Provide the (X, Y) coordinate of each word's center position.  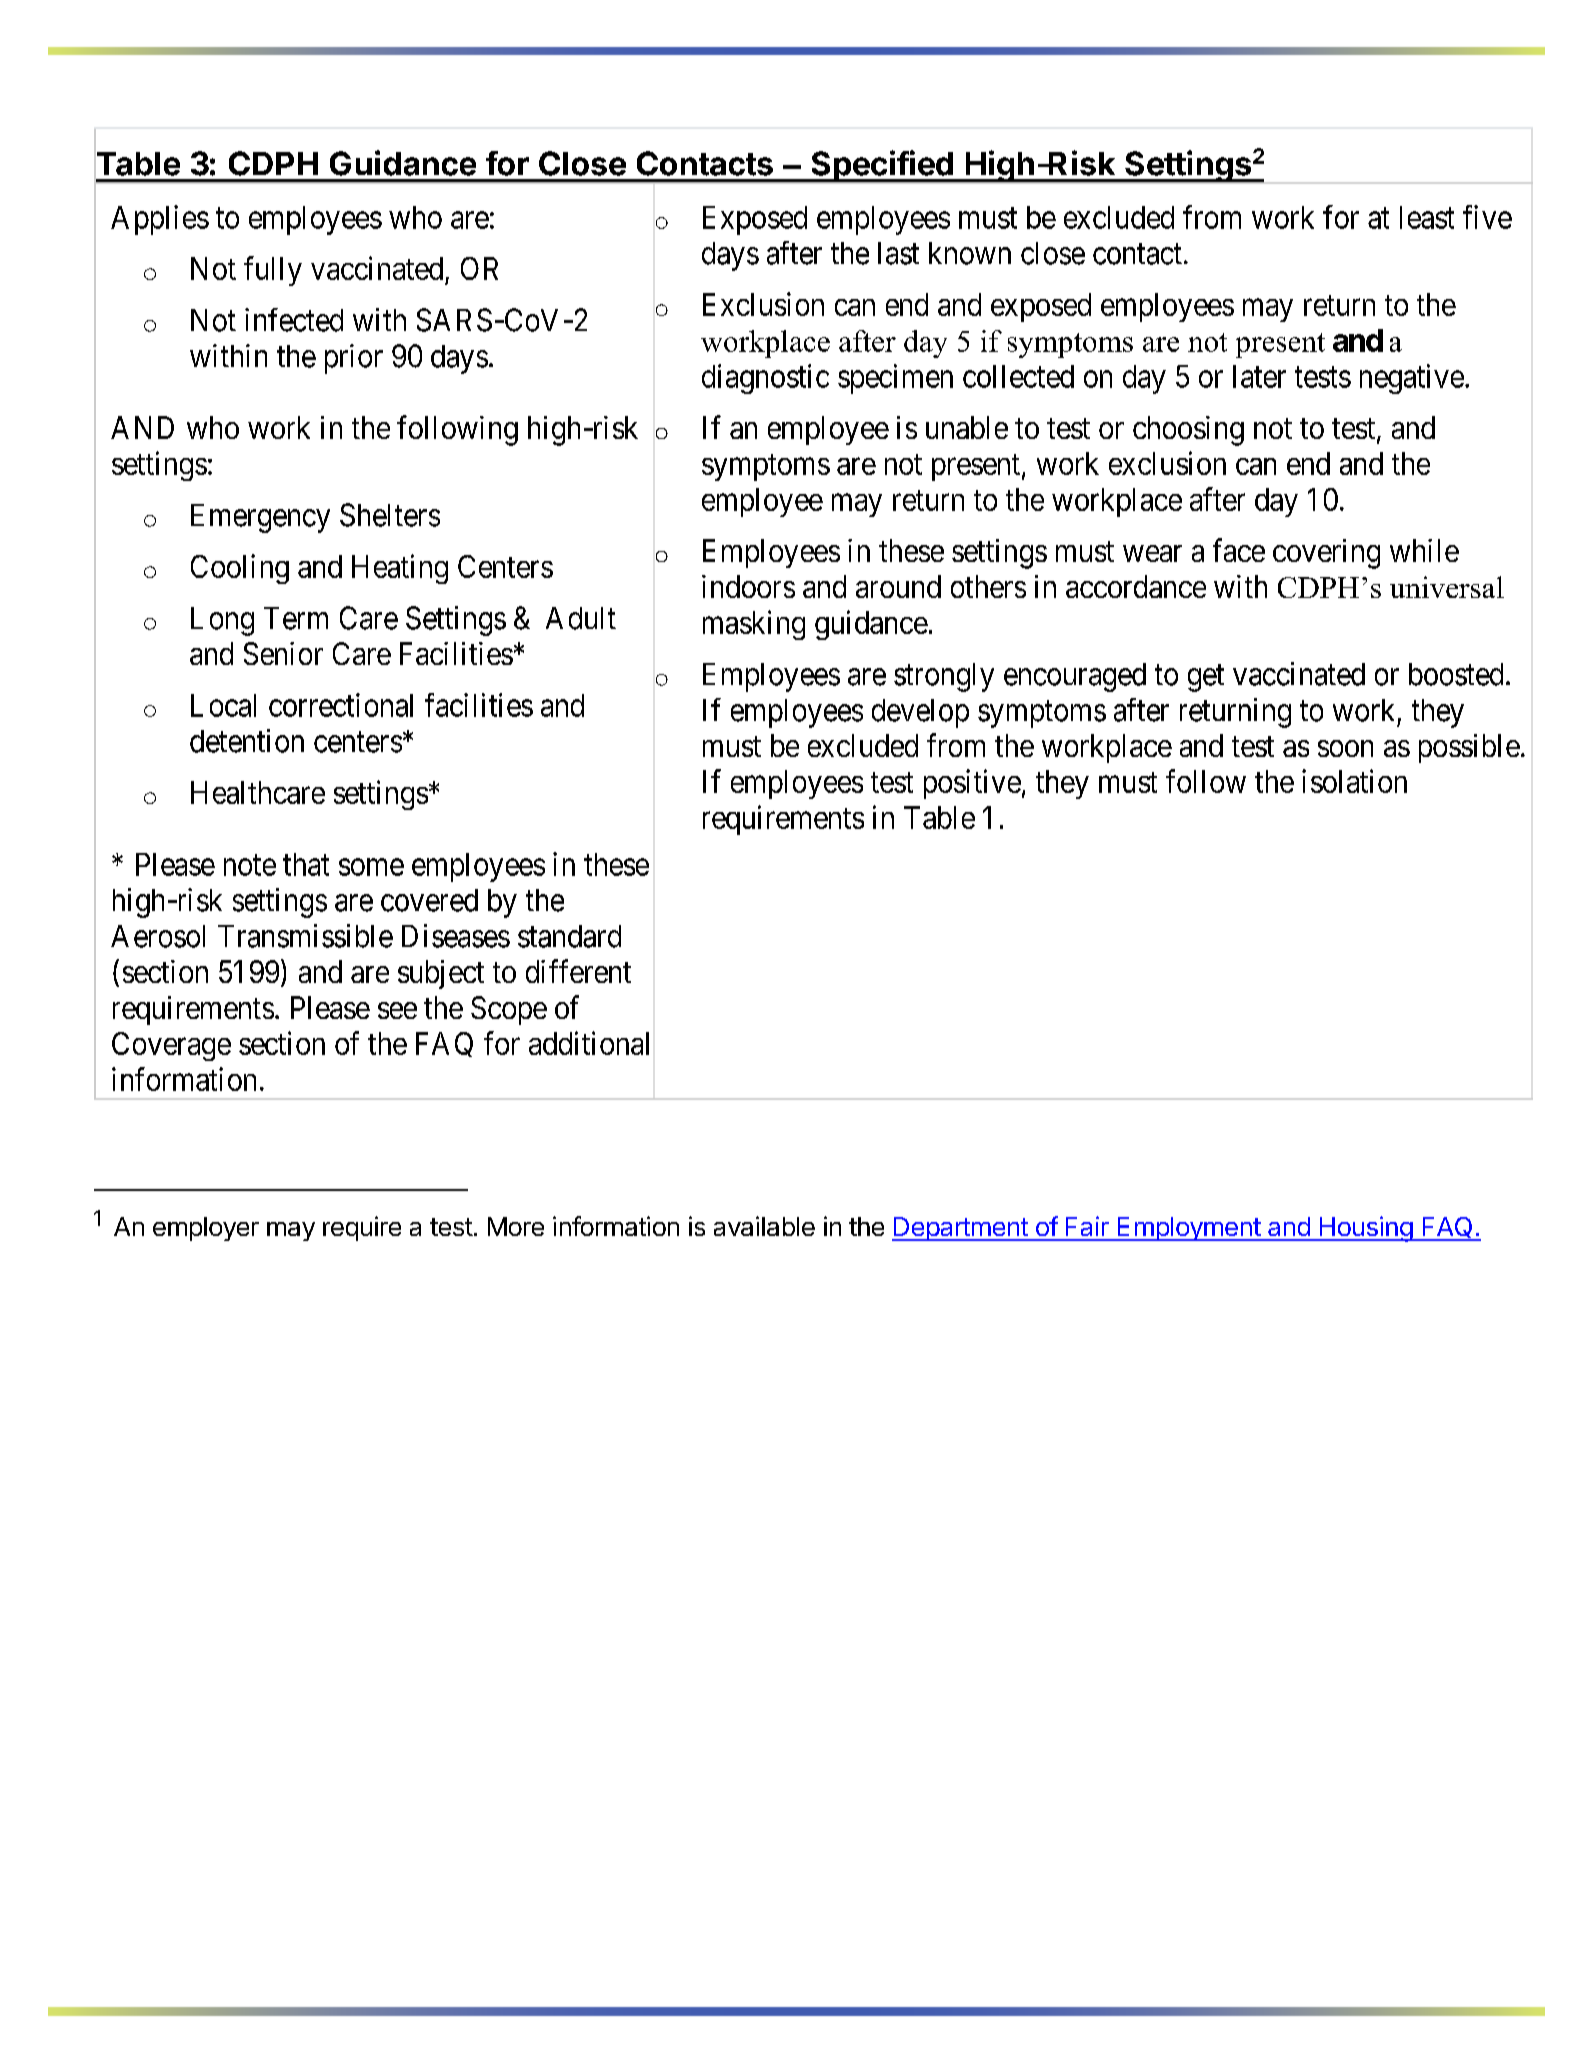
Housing (1365, 1229)
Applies (160, 220)
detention (247, 741)
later (1259, 376)
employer (206, 1229)
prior (354, 359)
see (397, 1010)
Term (296, 618)
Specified (882, 167)
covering (1326, 554)
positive (972, 784)
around (898, 586)
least (1427, 217)
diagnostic (765, 379)
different (578, 971)
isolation (1354, 781)
